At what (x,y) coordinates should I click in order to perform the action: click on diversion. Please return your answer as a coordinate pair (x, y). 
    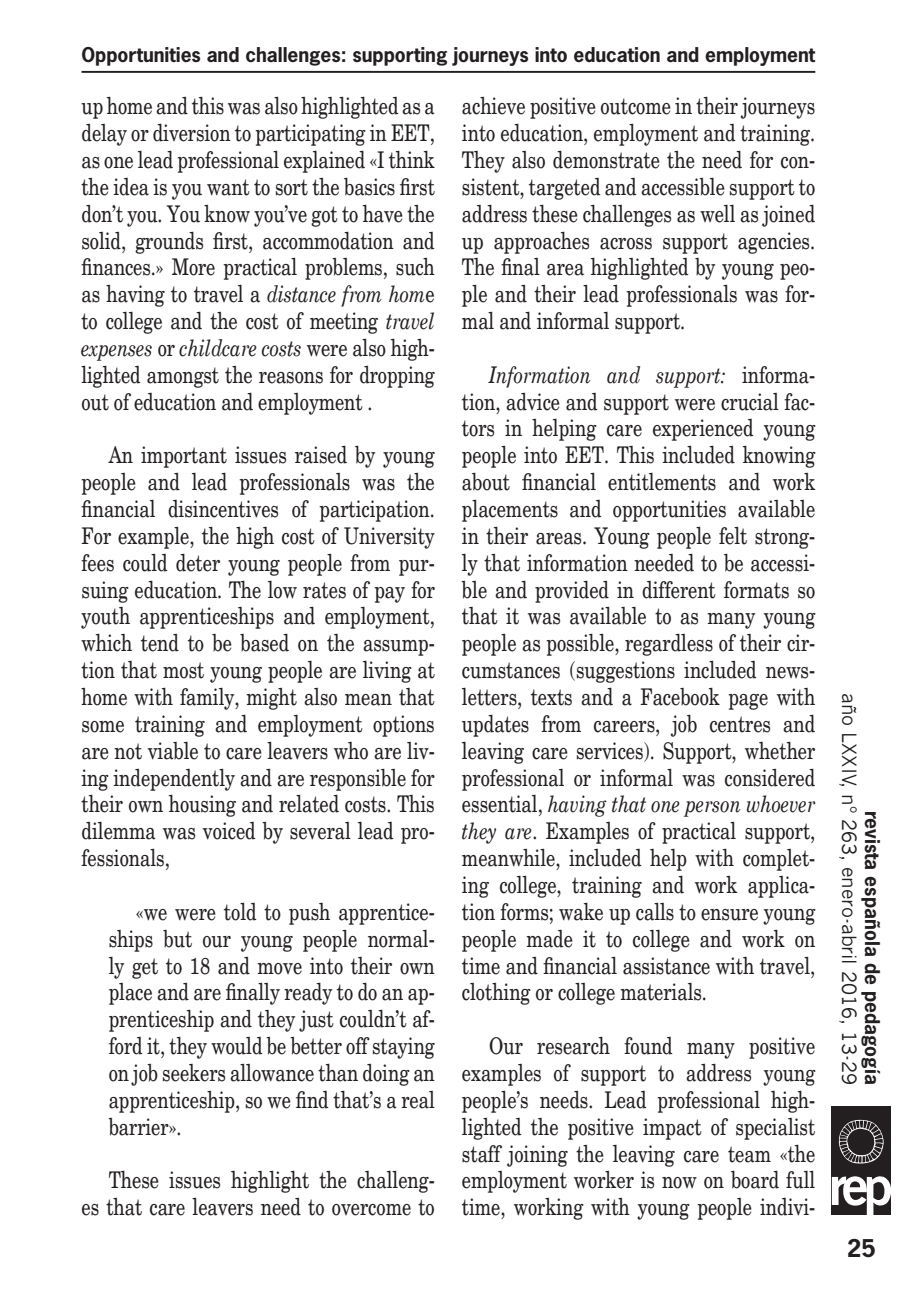
    Looking at the image, I should click on (192, 133).
